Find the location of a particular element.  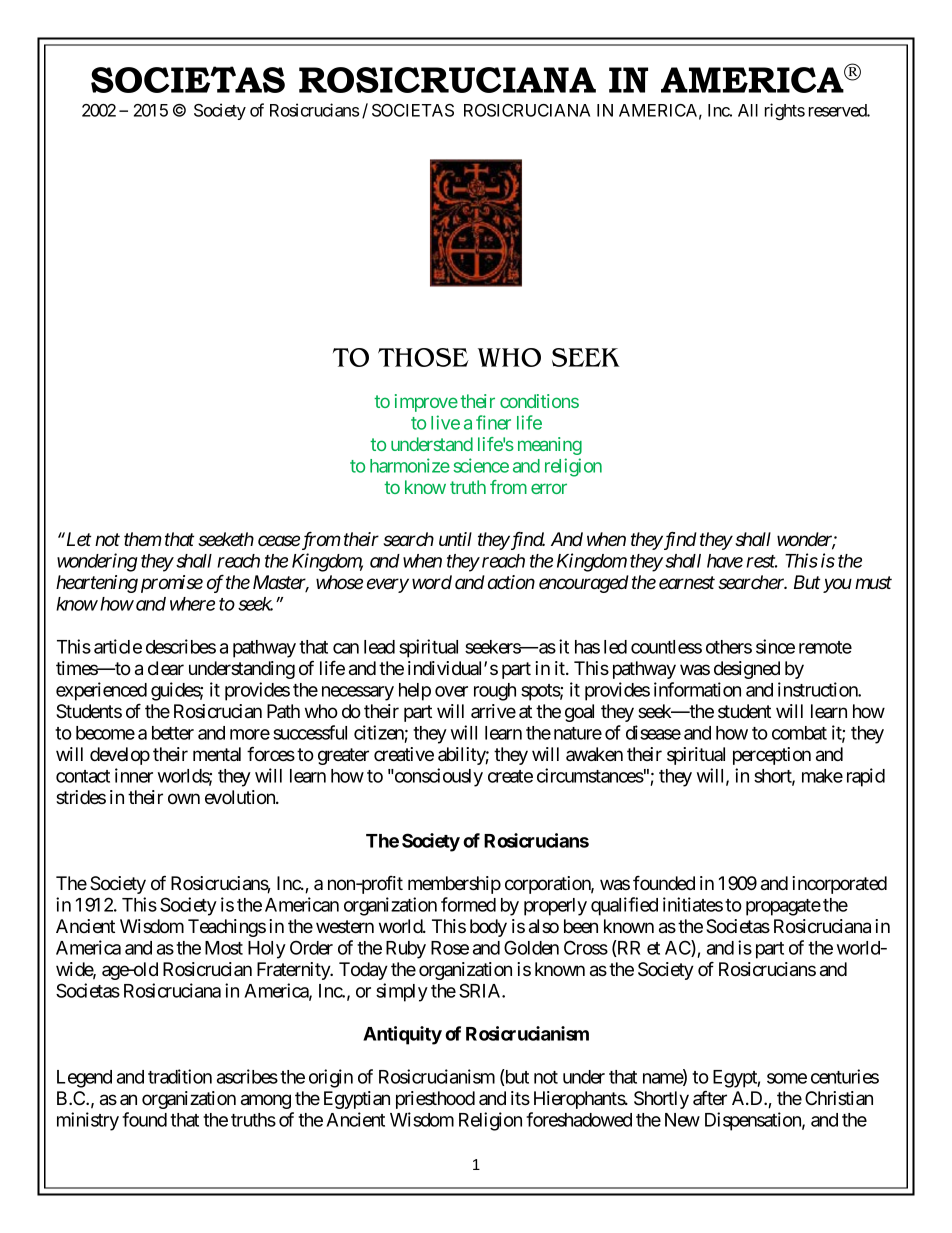

its is located at coordinates (520, 1098).
